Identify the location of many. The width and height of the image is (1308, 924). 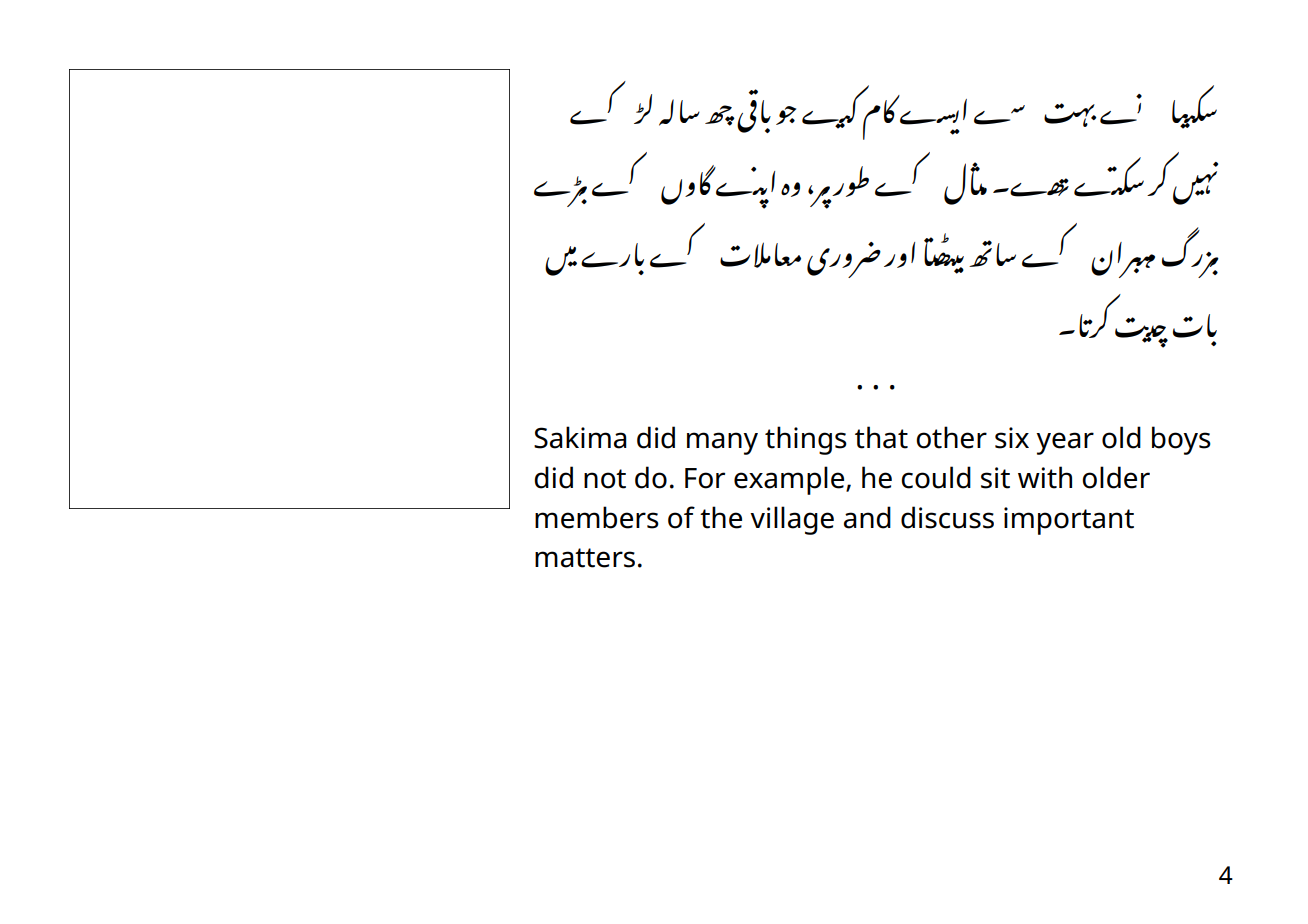
(722, 443).
